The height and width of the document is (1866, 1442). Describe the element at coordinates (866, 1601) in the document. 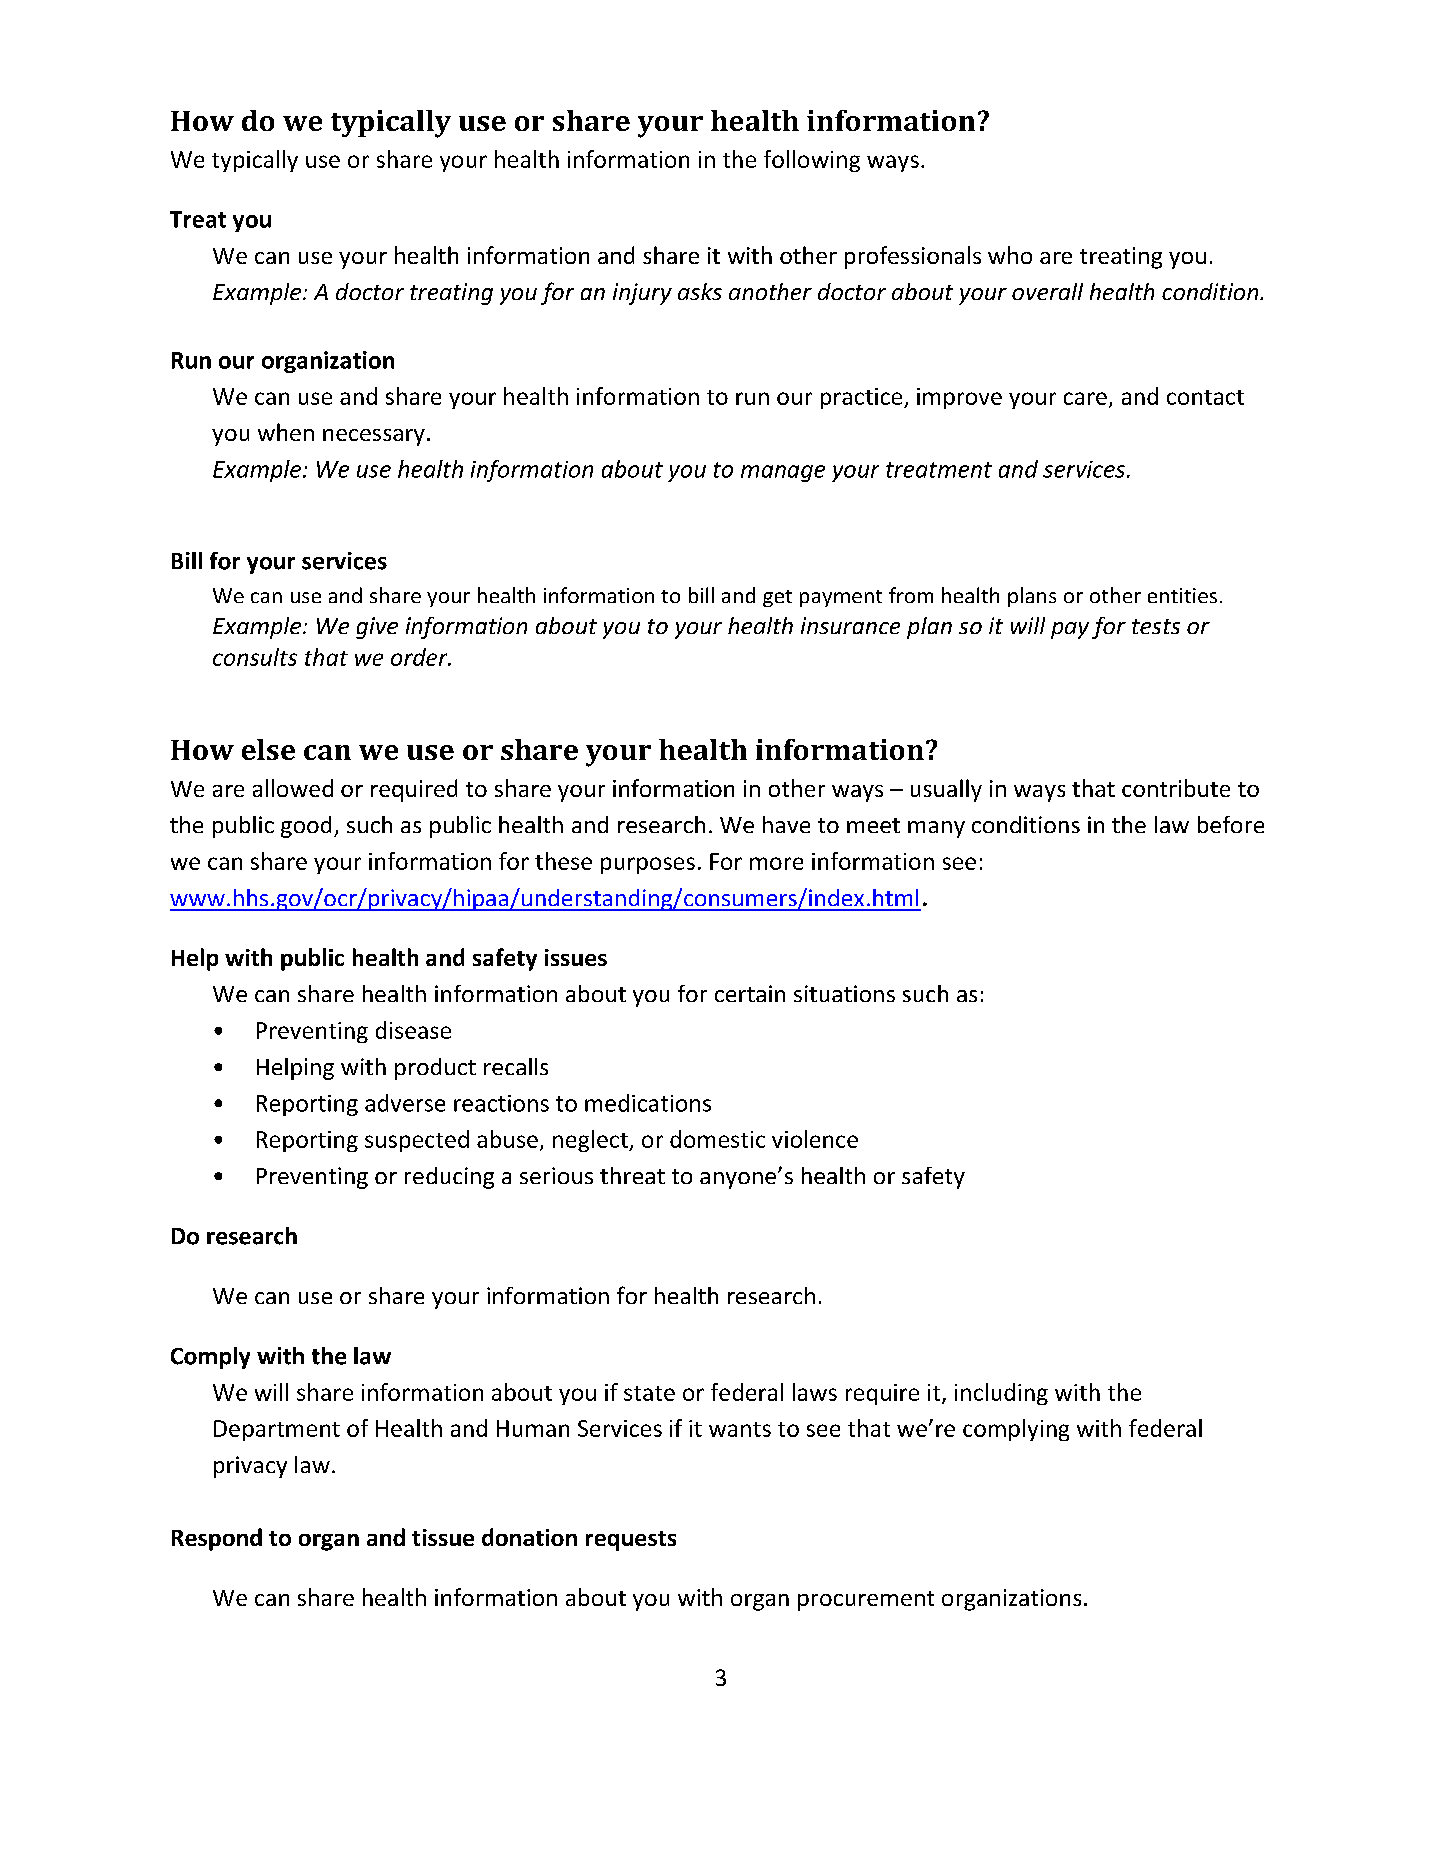

I see `procurement` at that location.
